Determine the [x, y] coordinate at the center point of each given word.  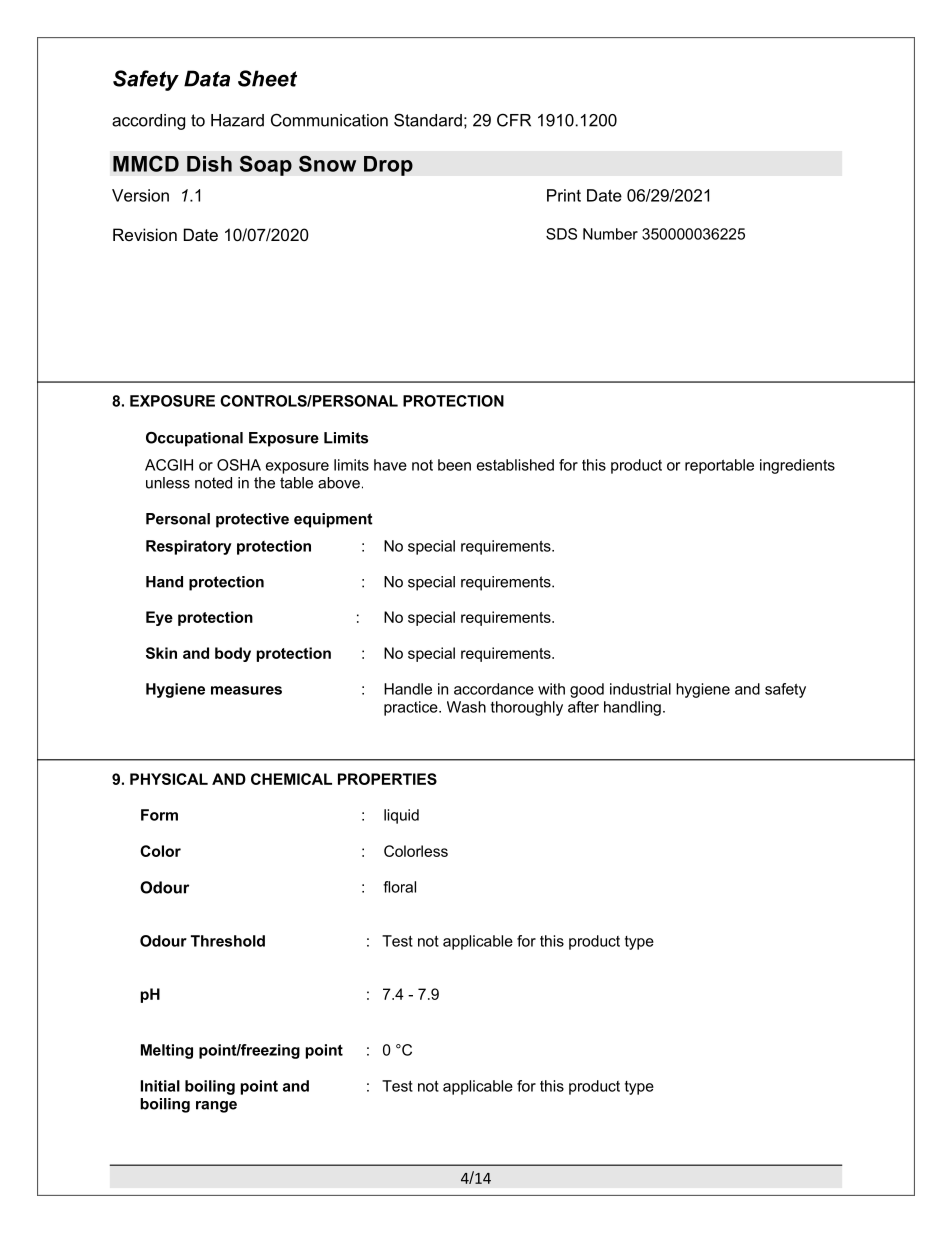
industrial [640, 689]
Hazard [237, 120]
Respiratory [189, 547]
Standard [428, 120]
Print [564, 195]
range [216, 1107]
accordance [494, 689]
